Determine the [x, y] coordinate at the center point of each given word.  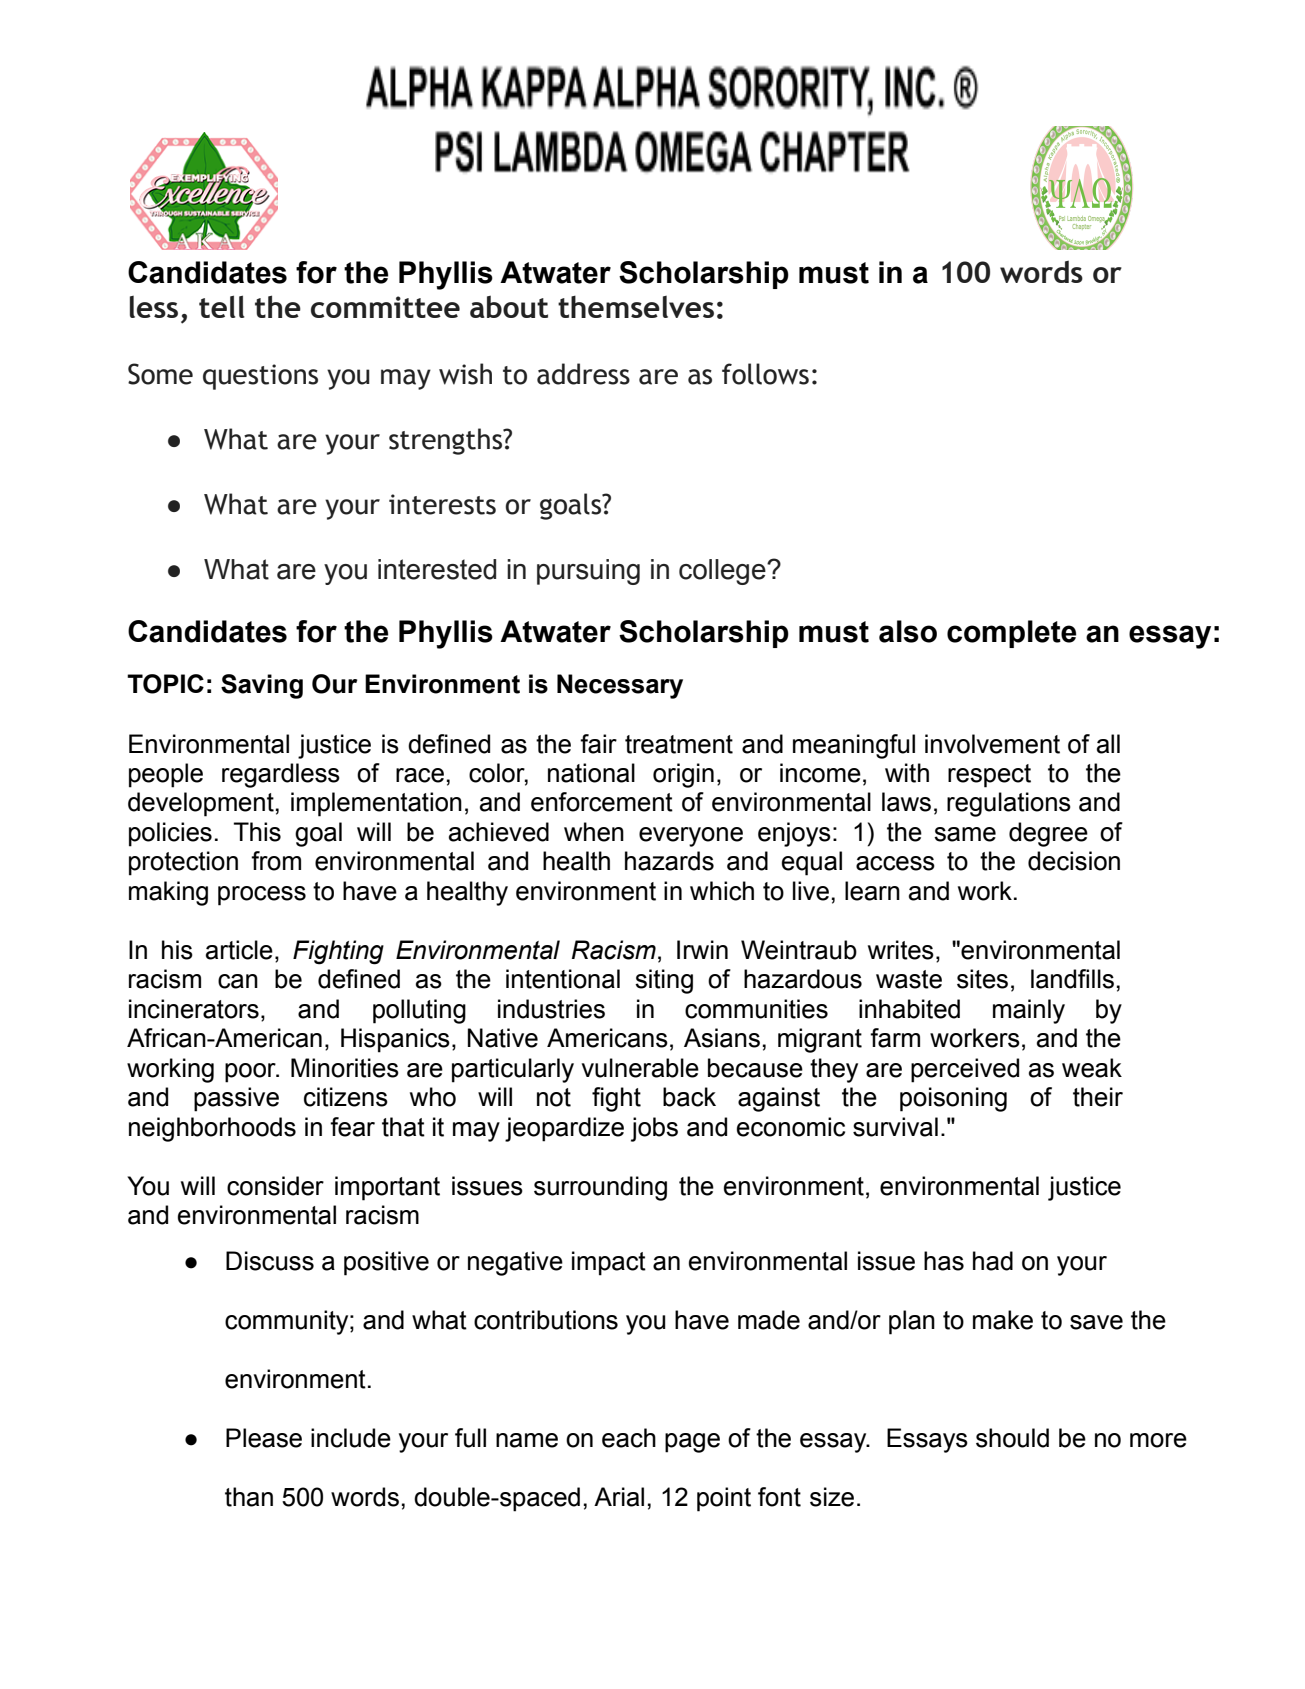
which [722, 891]
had [993, 1261]
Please [264, 1438]
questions [260, 377]
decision [1074, 861]
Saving [262, 686]
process [262, 896]
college [723, 572]
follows [765, 374]
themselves [636, 307]
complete [1011, 634]
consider [275, 1186]
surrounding [600, 1188]
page [692, 1443]
